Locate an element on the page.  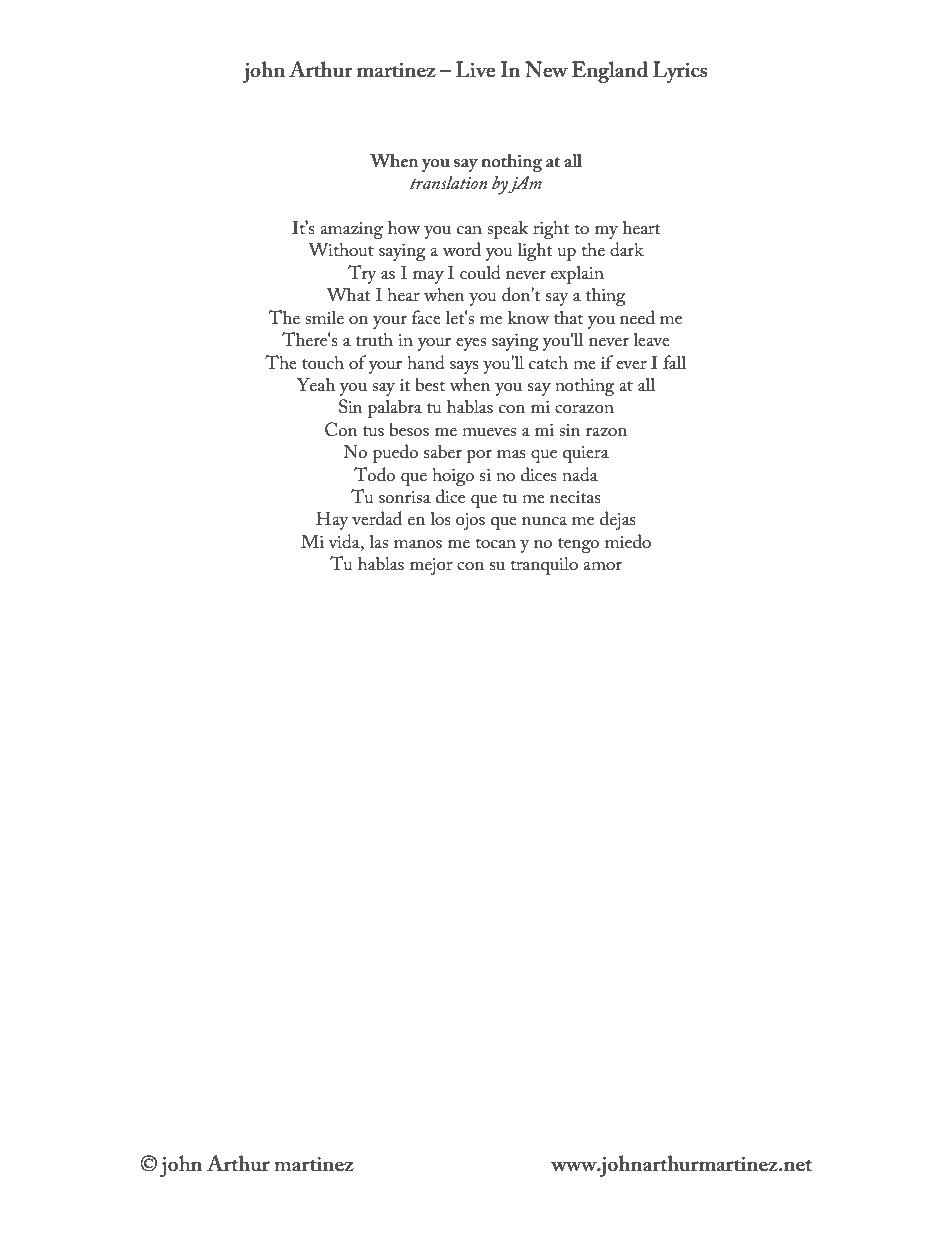
dark is located at coordinates (627, 249).
